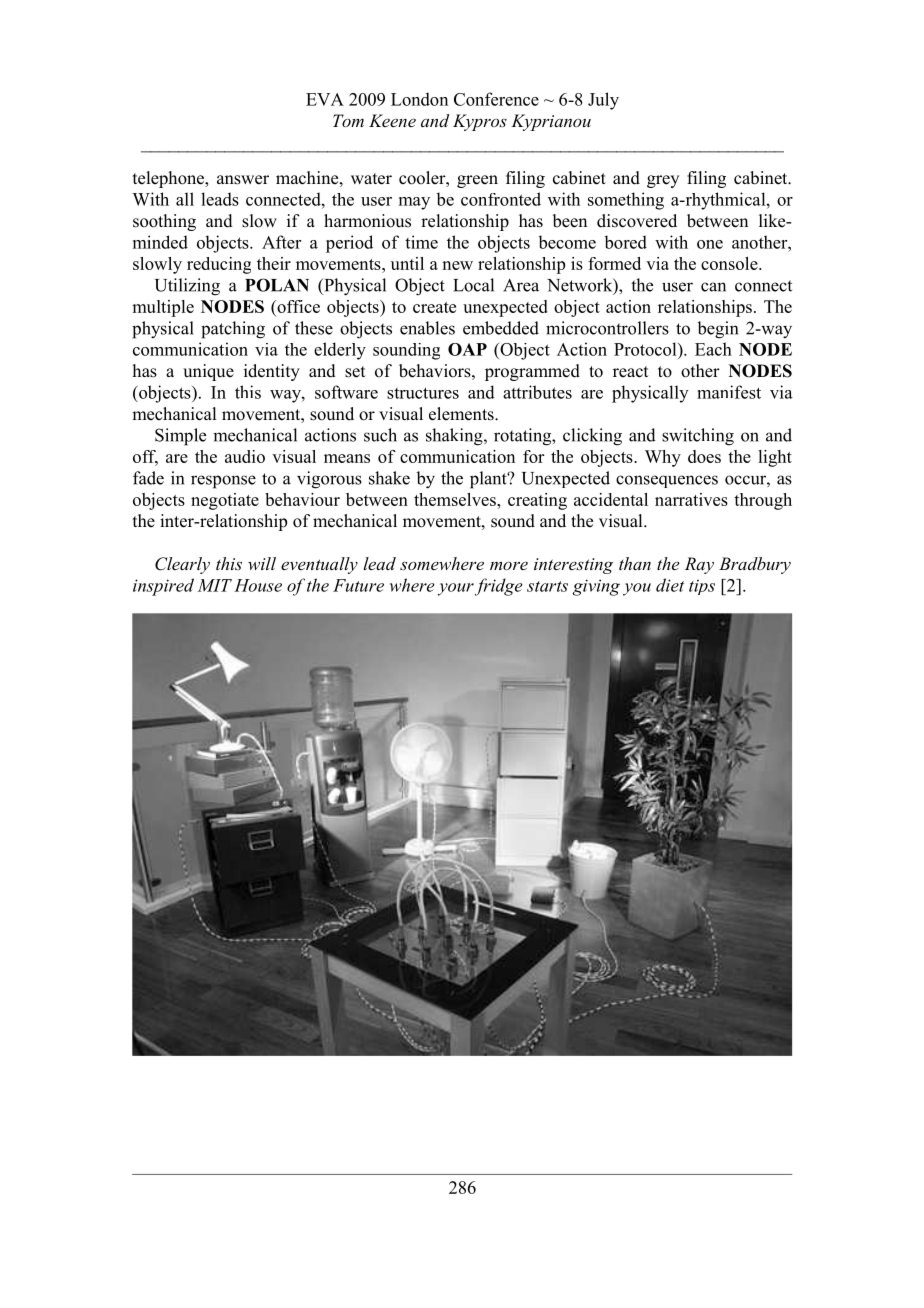 This document has width=924, height=1308. What do you see at coordinates (214, 585) in the document?
I see `MIT` at bounding box center [214, 585].
